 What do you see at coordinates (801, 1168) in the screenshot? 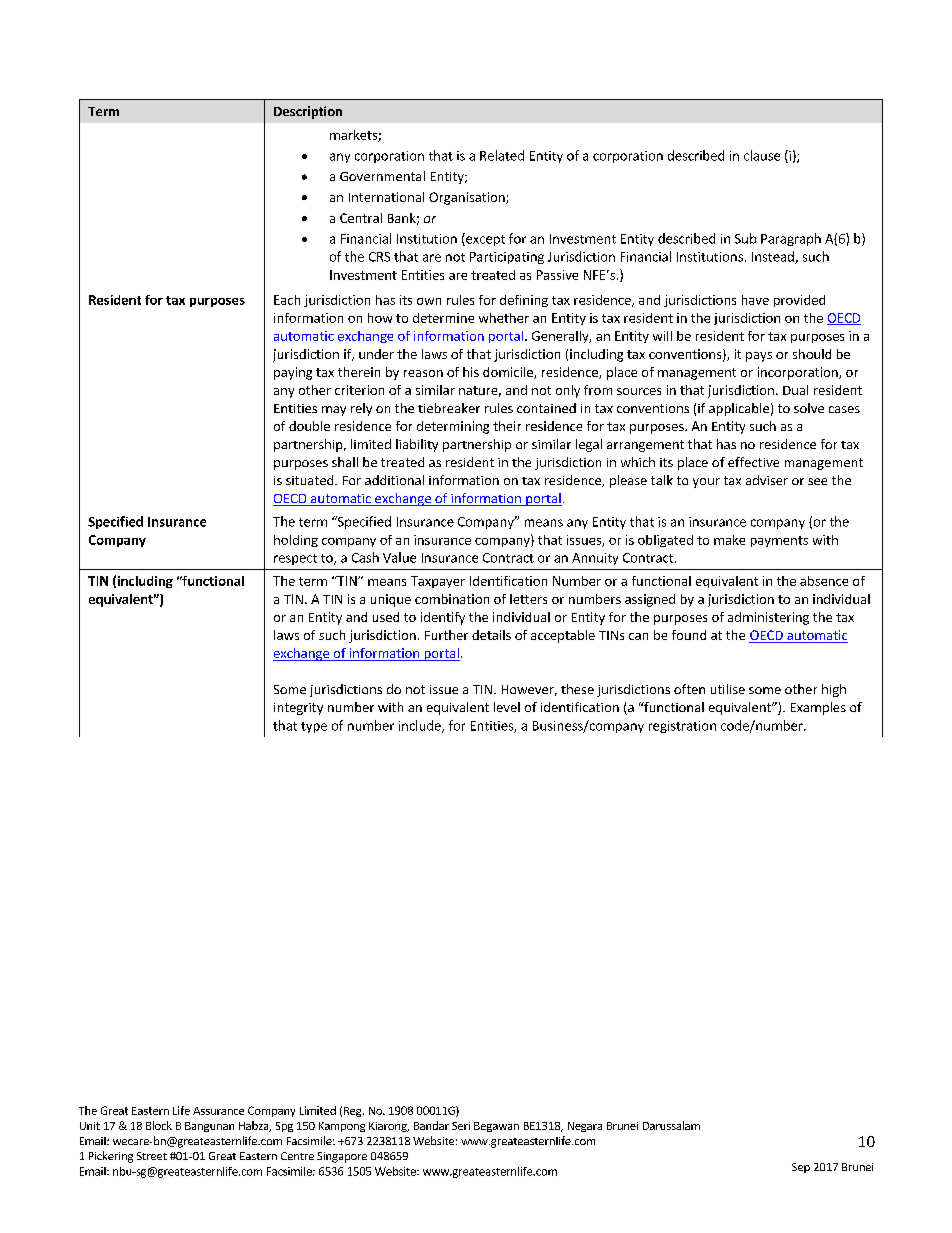
I see `Sep` at bounding box center [801, 1168].
